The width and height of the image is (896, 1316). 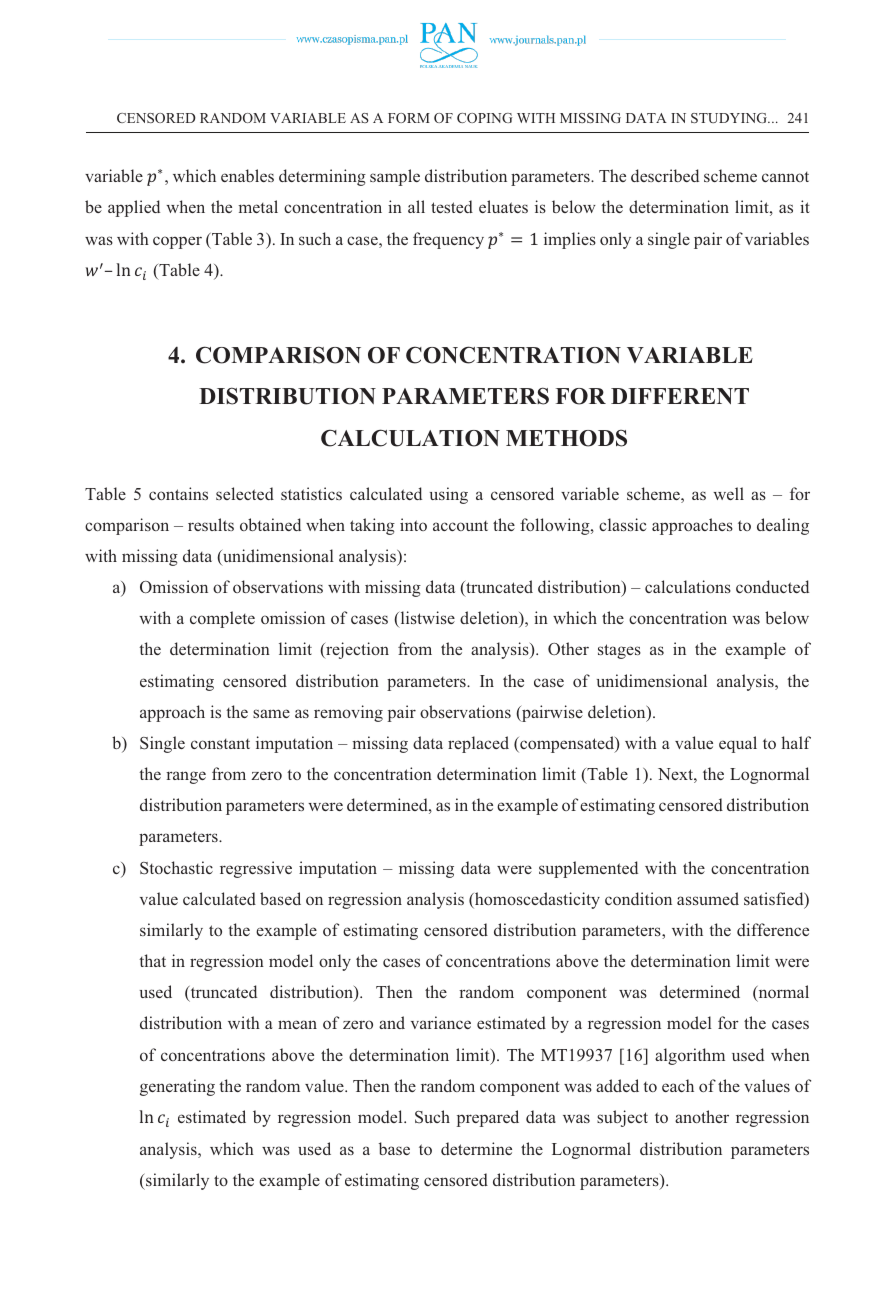 What do you see at coordinates (485, 118) in the image?
I see `COPING` at bounding box center [485, 118].
